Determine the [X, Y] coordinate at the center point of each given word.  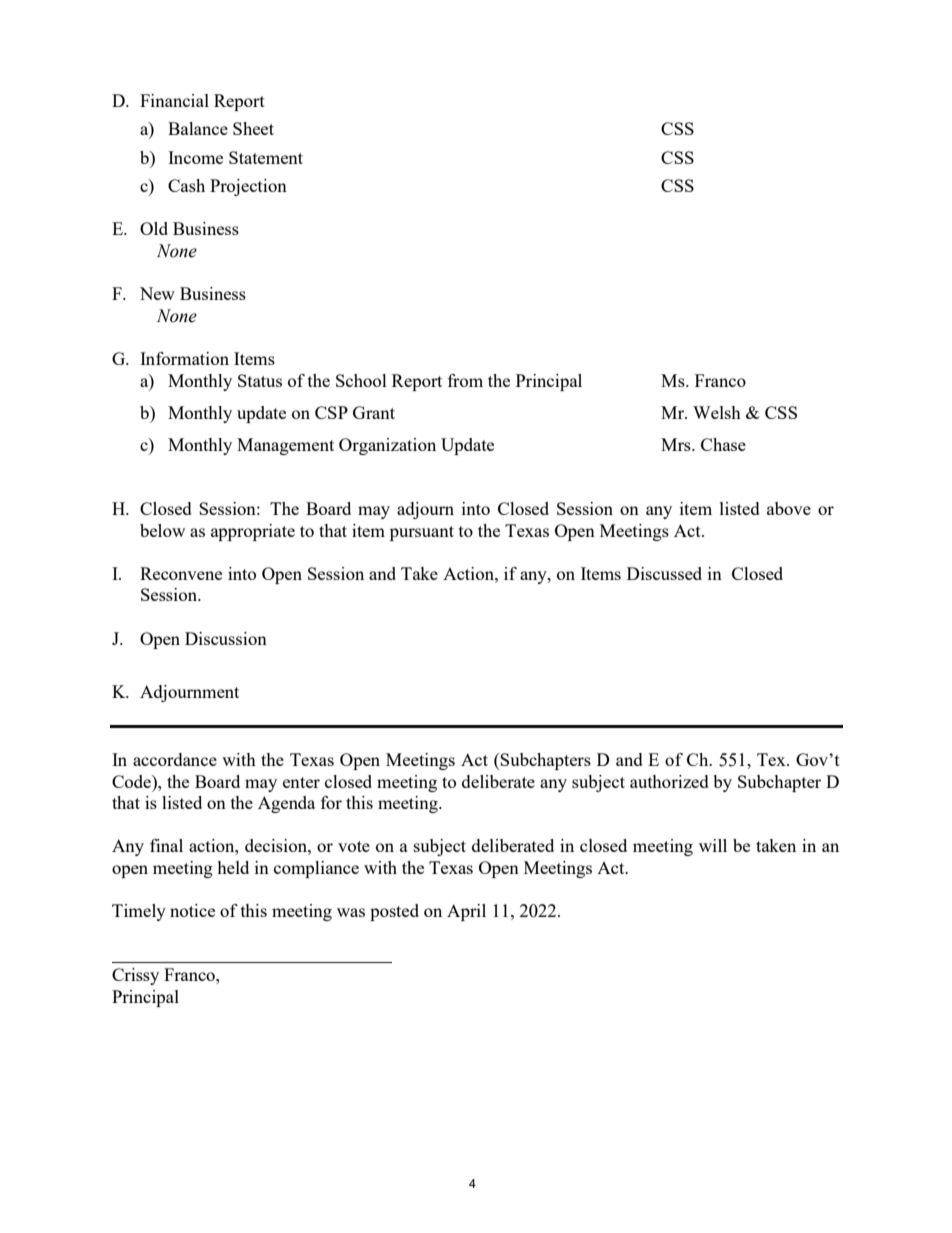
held [233, 867]
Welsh [717, 412]
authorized [669, 781]
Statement [266, 157]
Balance [198, 128]
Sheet [253, 128]
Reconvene [181, 573]
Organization [387, 446]
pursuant [422, 533]
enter [301, 782]
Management [285, 446]
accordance [175, 759]
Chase [723, 444]
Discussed [664, 573]
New [157, 293]
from [465, 380]
